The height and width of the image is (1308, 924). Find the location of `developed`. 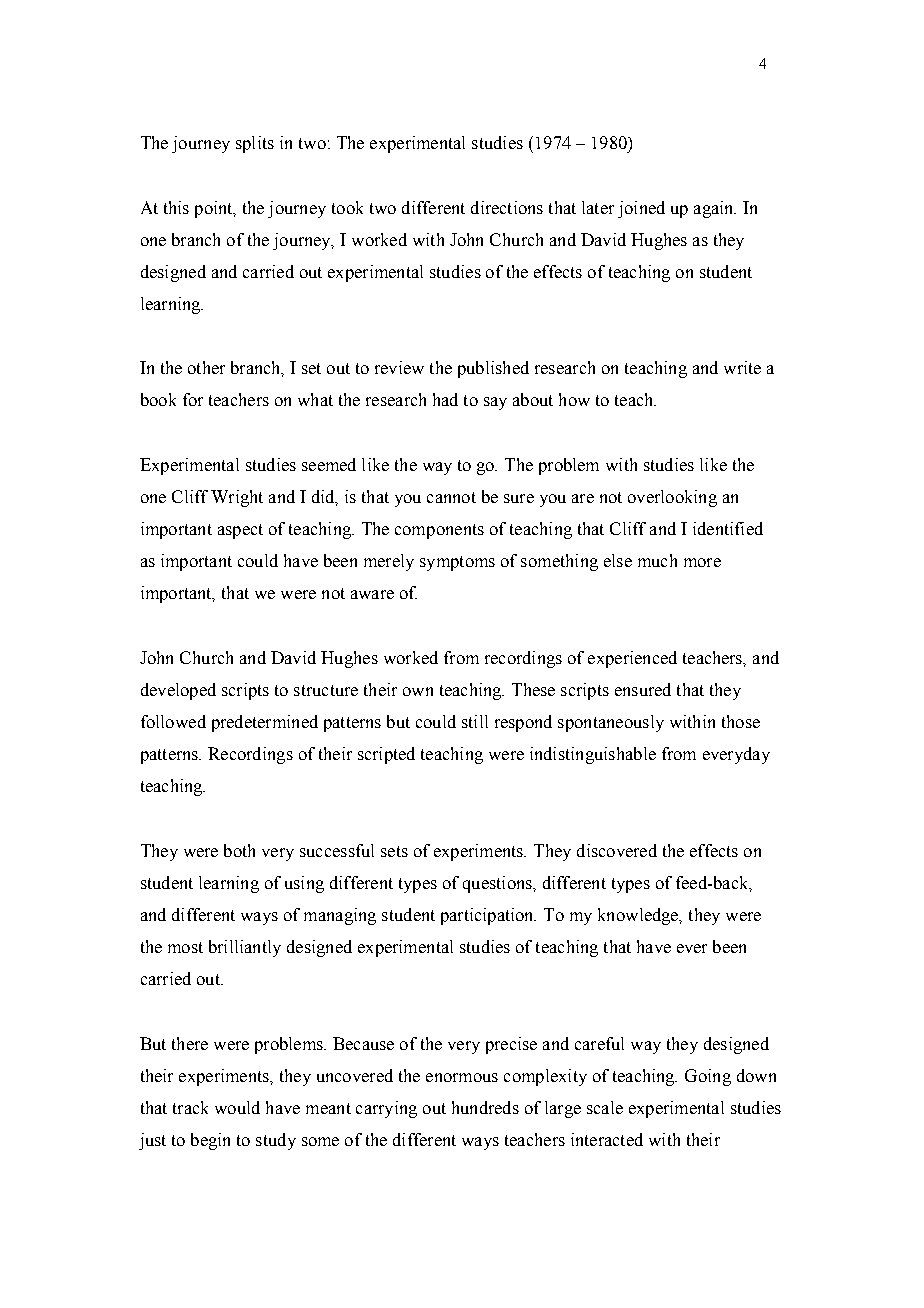

developed is located at coordinates (178, 691).
